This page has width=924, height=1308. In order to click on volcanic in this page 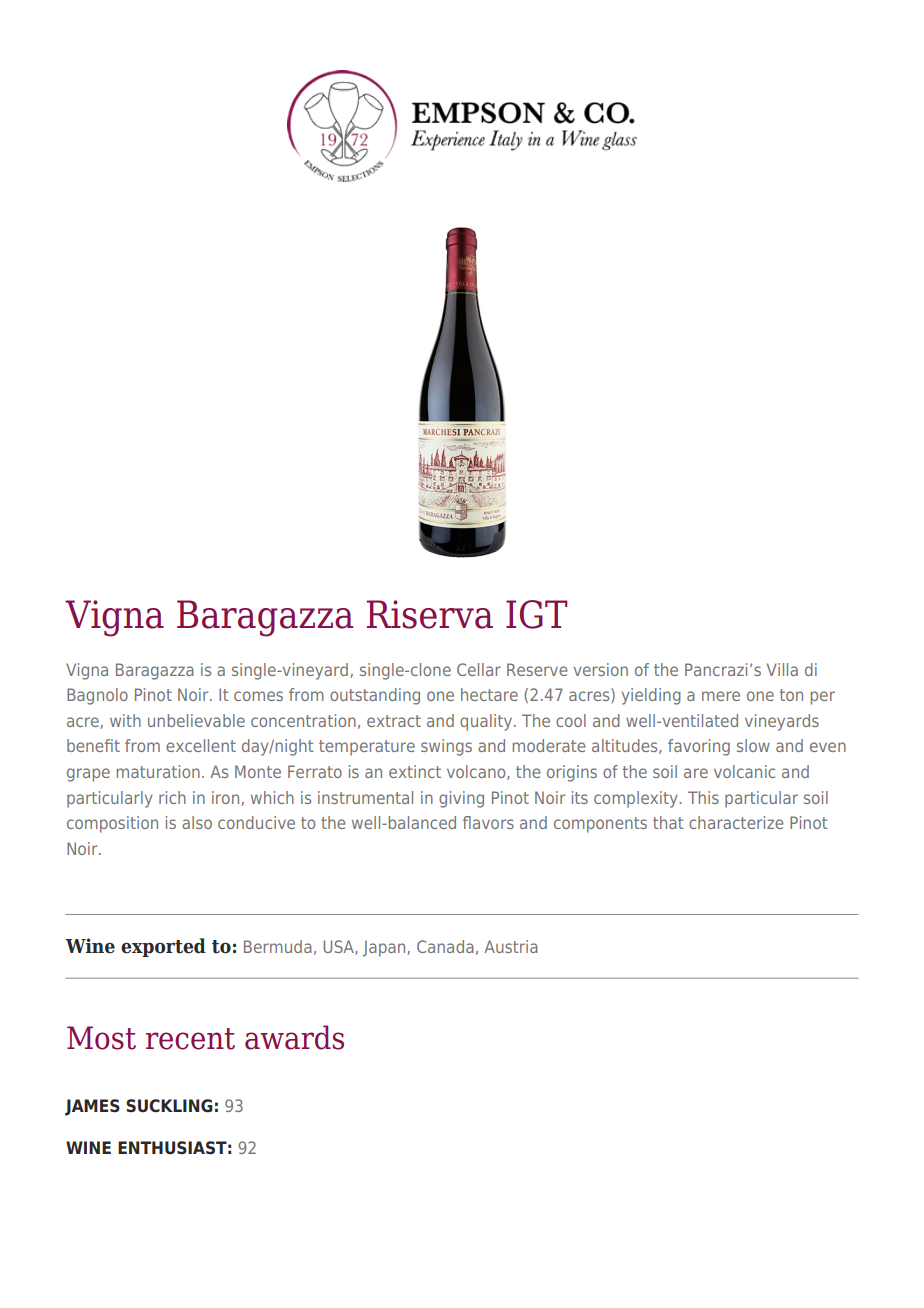, I will do `click(744, 771)`.
